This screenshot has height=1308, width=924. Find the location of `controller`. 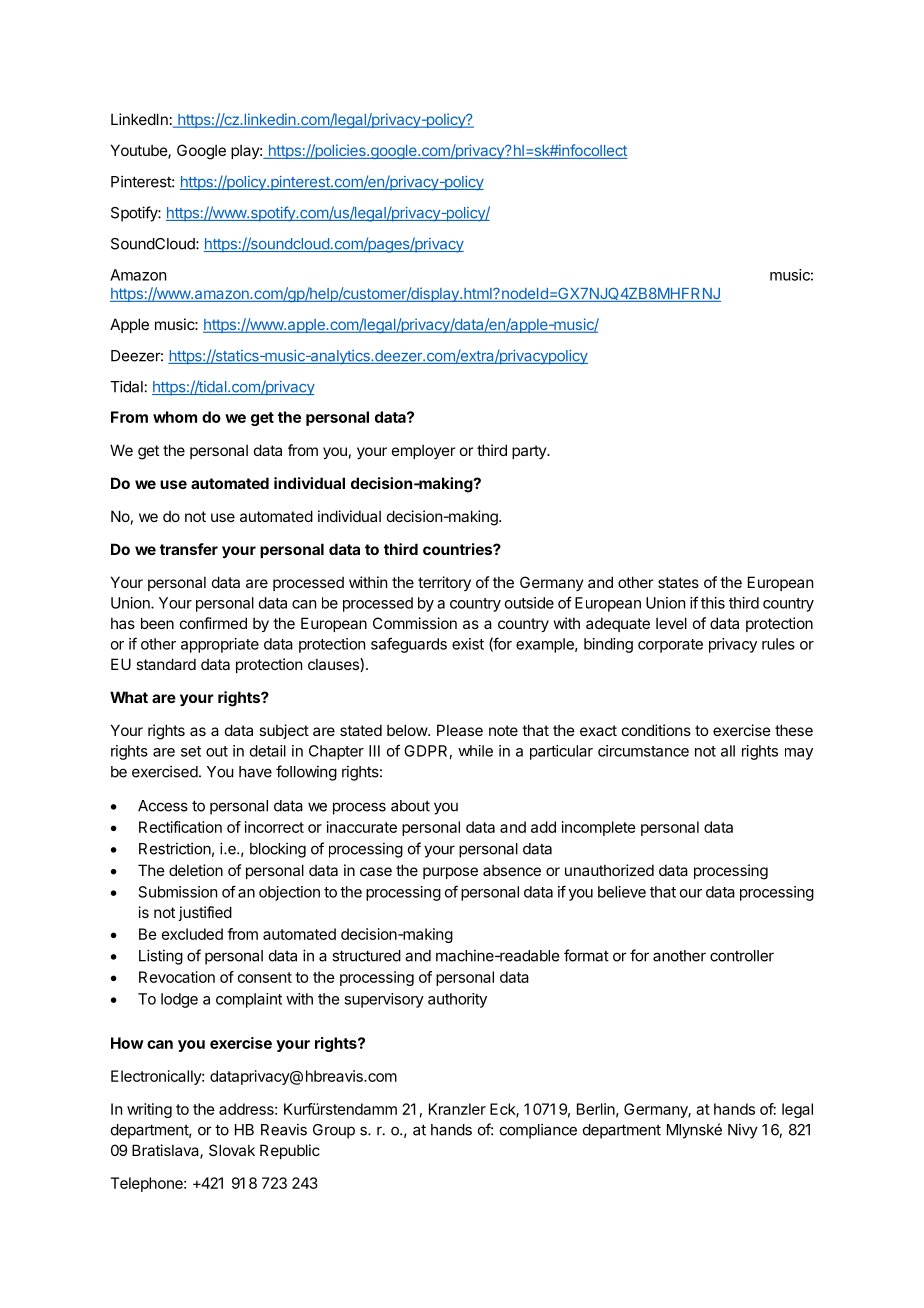

controller is located at coordinates (742, 956).
